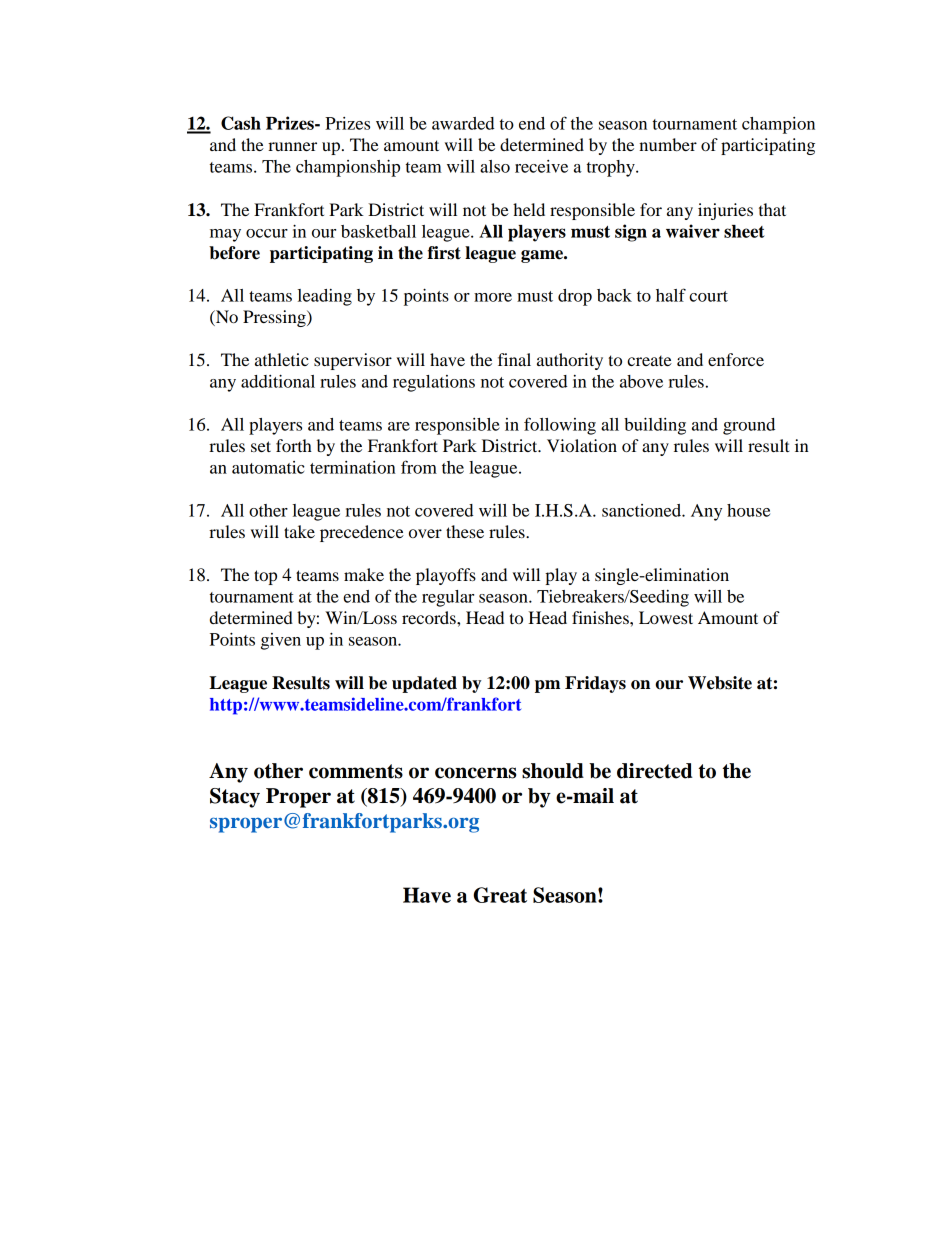  What do you see at coordinates (292, 146) in the screenshot?
I see `runner` at bounding box center [292, 146].
